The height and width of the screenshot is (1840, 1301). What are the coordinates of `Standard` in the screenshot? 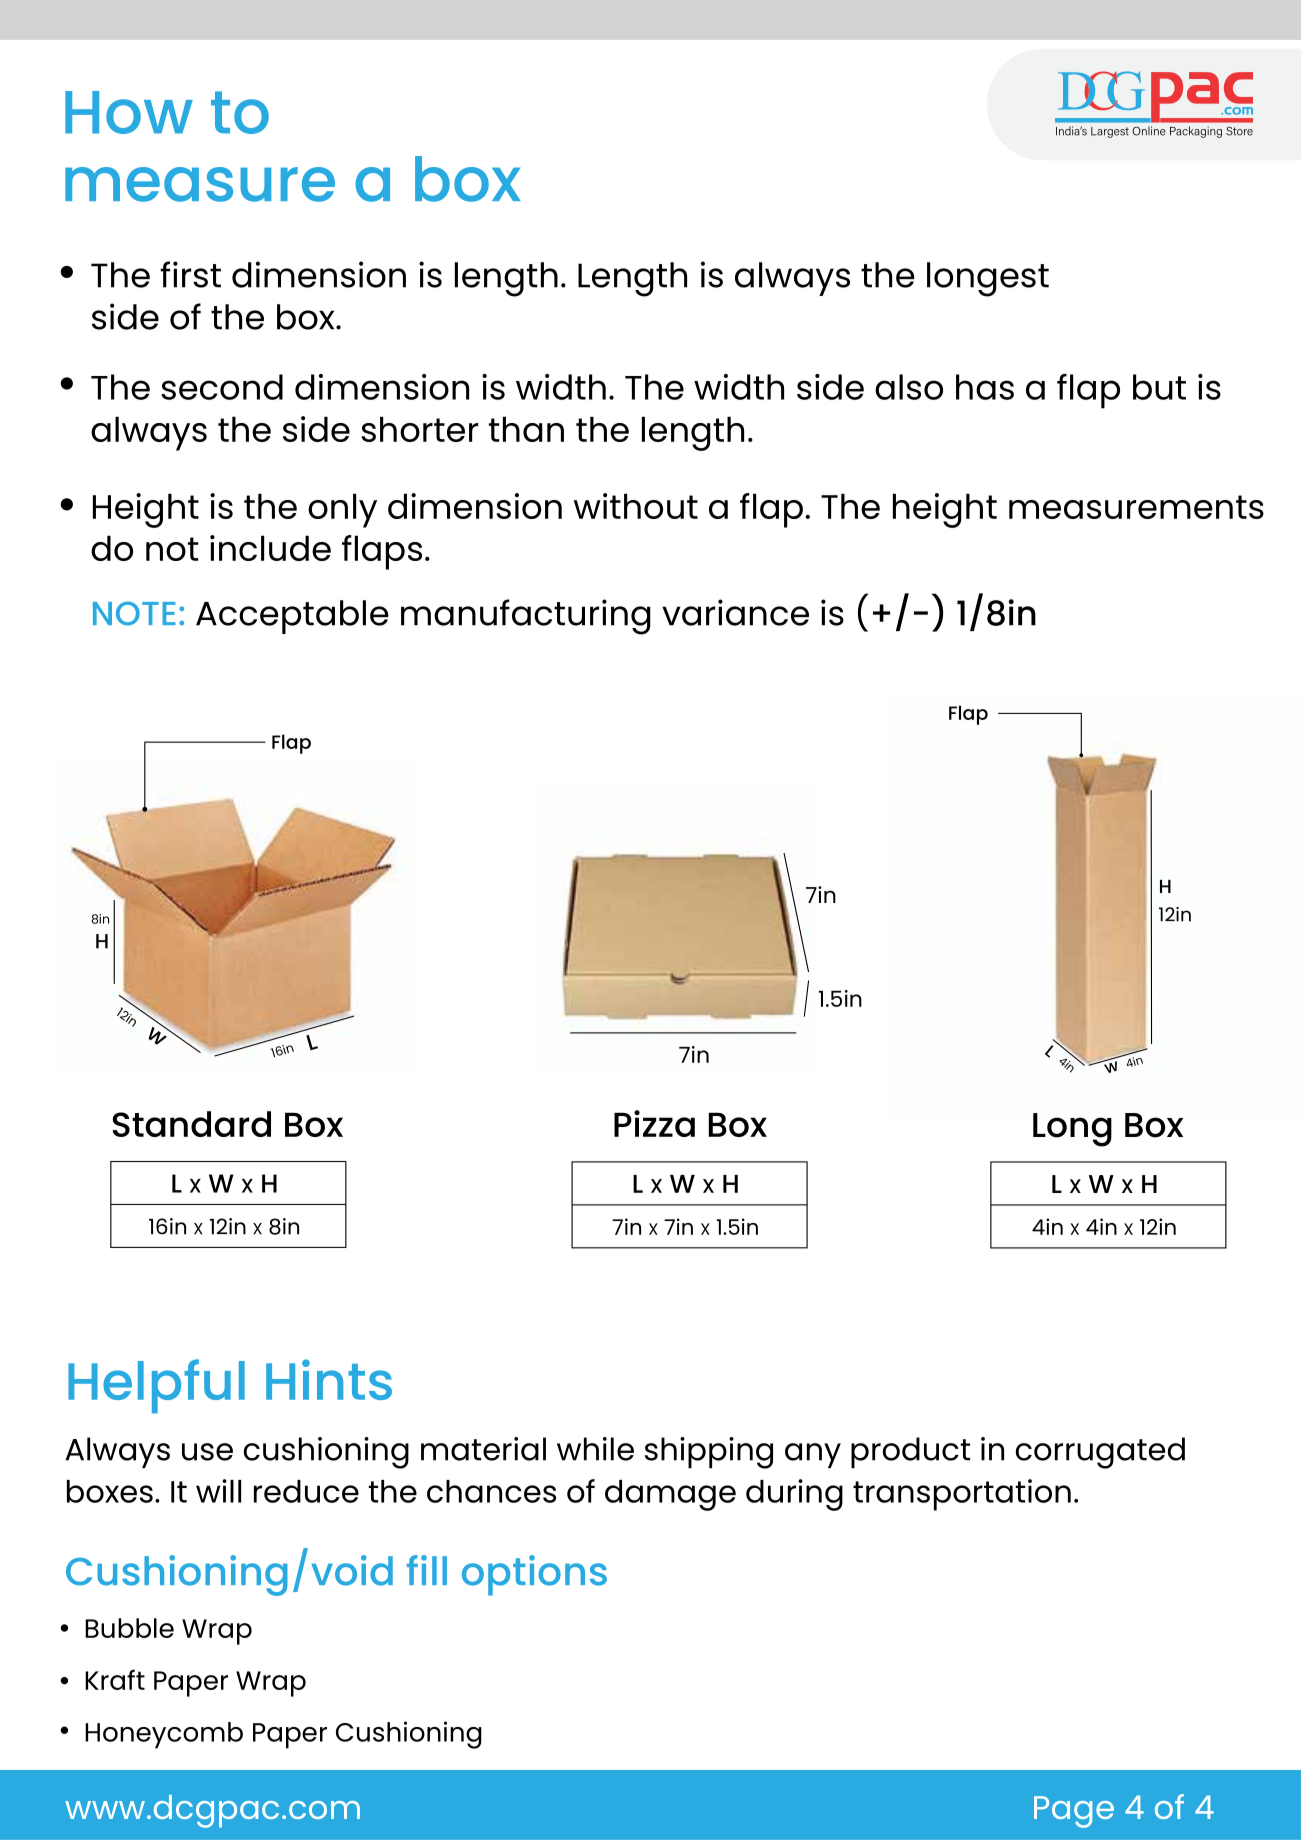 It's located at (191, 1124).
